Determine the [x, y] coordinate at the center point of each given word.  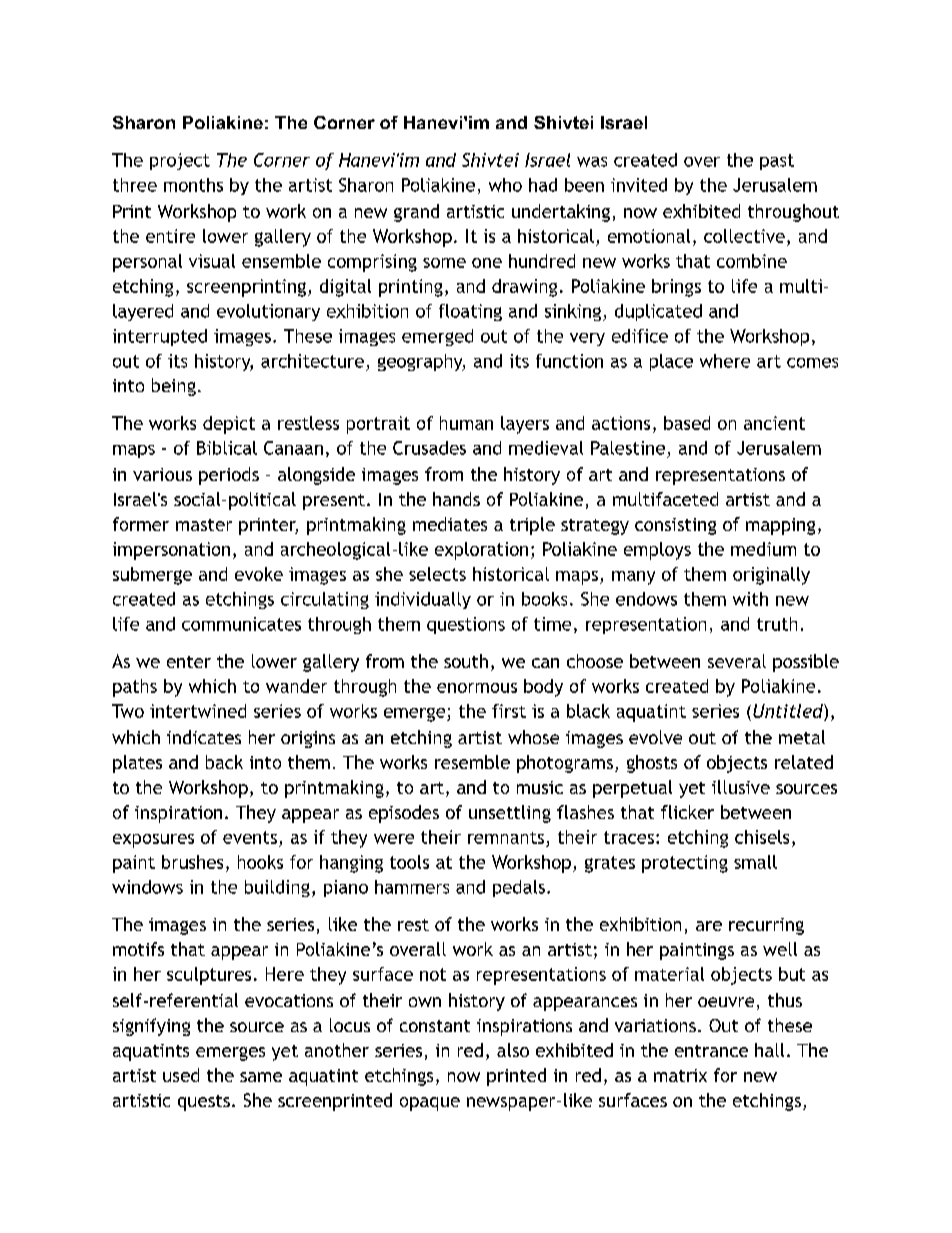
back [224, 762]
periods [229, 476]
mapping [780, 526]
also [513, 1050]
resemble [472, 762]
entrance [711, 1051]
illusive [741, 787]
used [181, 1075]
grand [416, 213]
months [193, 185]
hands [456, 499]
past [777, 162]
